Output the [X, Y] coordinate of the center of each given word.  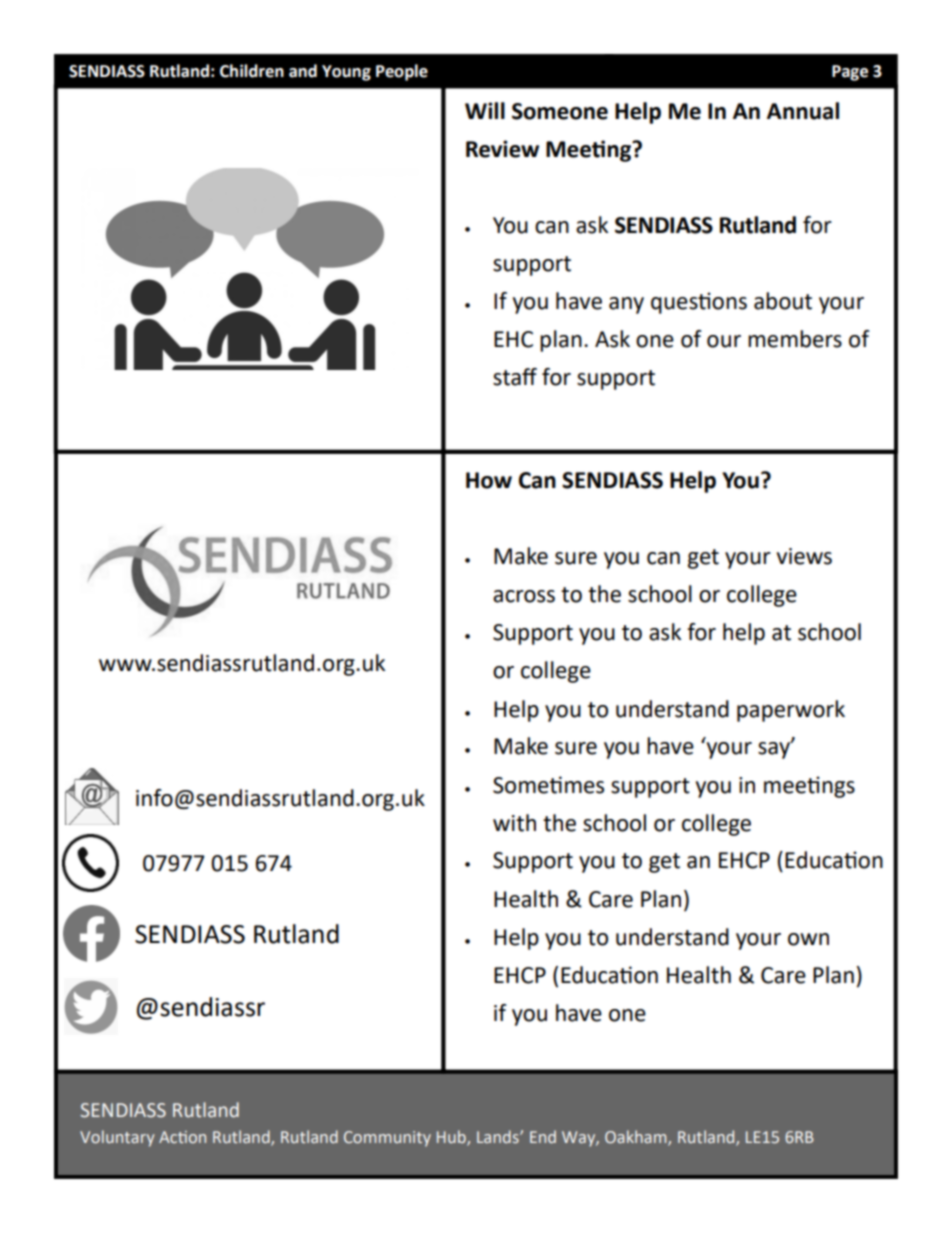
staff [515, 377]
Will [485, 110]
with [514, 823]
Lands [499, 1136]
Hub [452, 1138]
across [524, 596]
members [795, 339]
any [626, 305]
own [808, 939]
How [489, 480]
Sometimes [548, 785]
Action [182, 1137]
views [804, 556]
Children [252, 71]
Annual [803, 111]
